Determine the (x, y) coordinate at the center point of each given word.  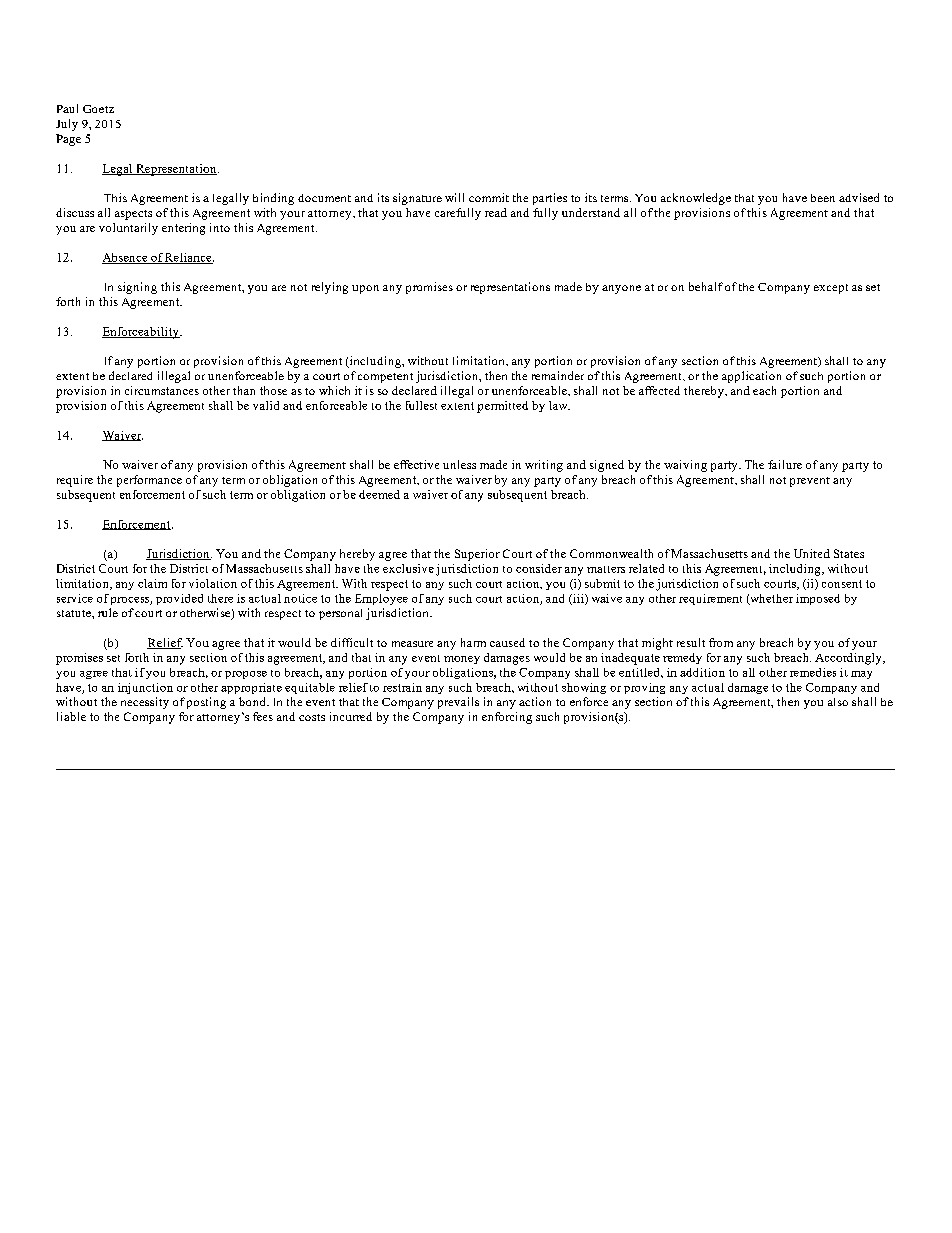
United (812, 553)
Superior (477, 555)
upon (365, 289)
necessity (145, 703)
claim (152, 583)
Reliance (189, 258)
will (454, 197)
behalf (706, 286)
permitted (502, 407)
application (751, 377)
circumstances (162, 390)
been (823, 198)
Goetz (98, 109)
